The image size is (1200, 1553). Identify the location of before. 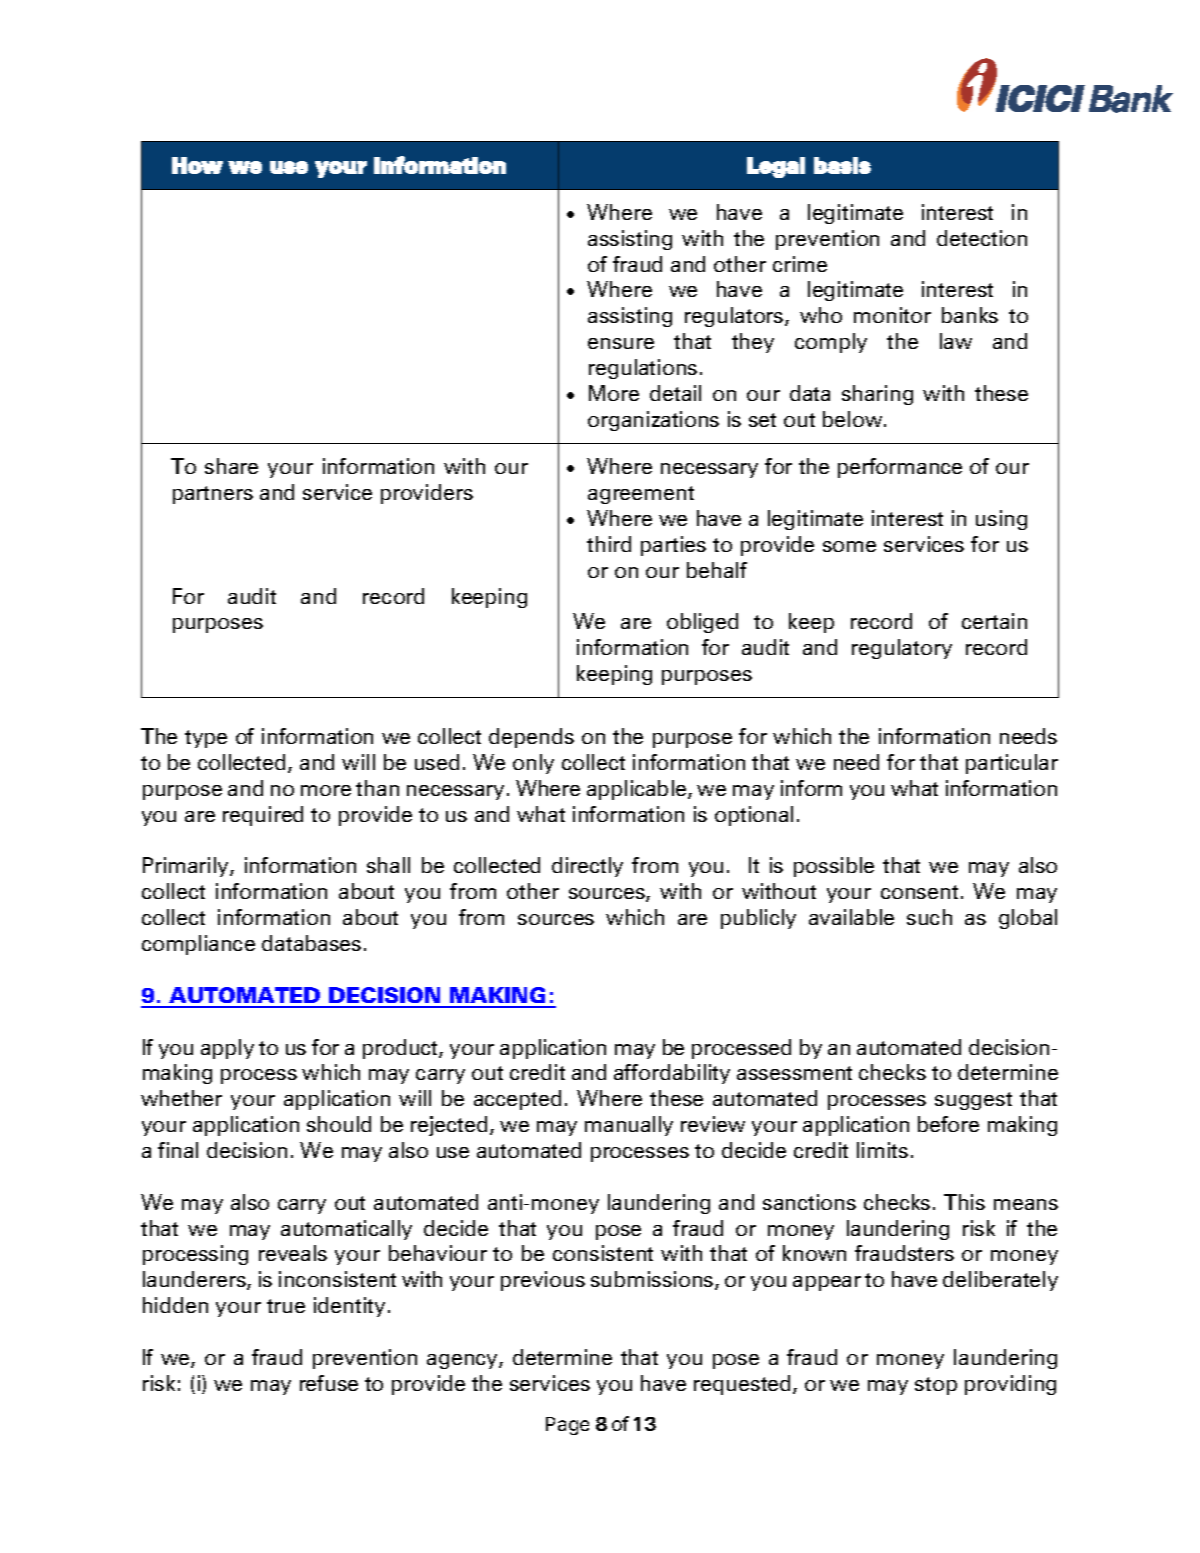
(948, 1124).
